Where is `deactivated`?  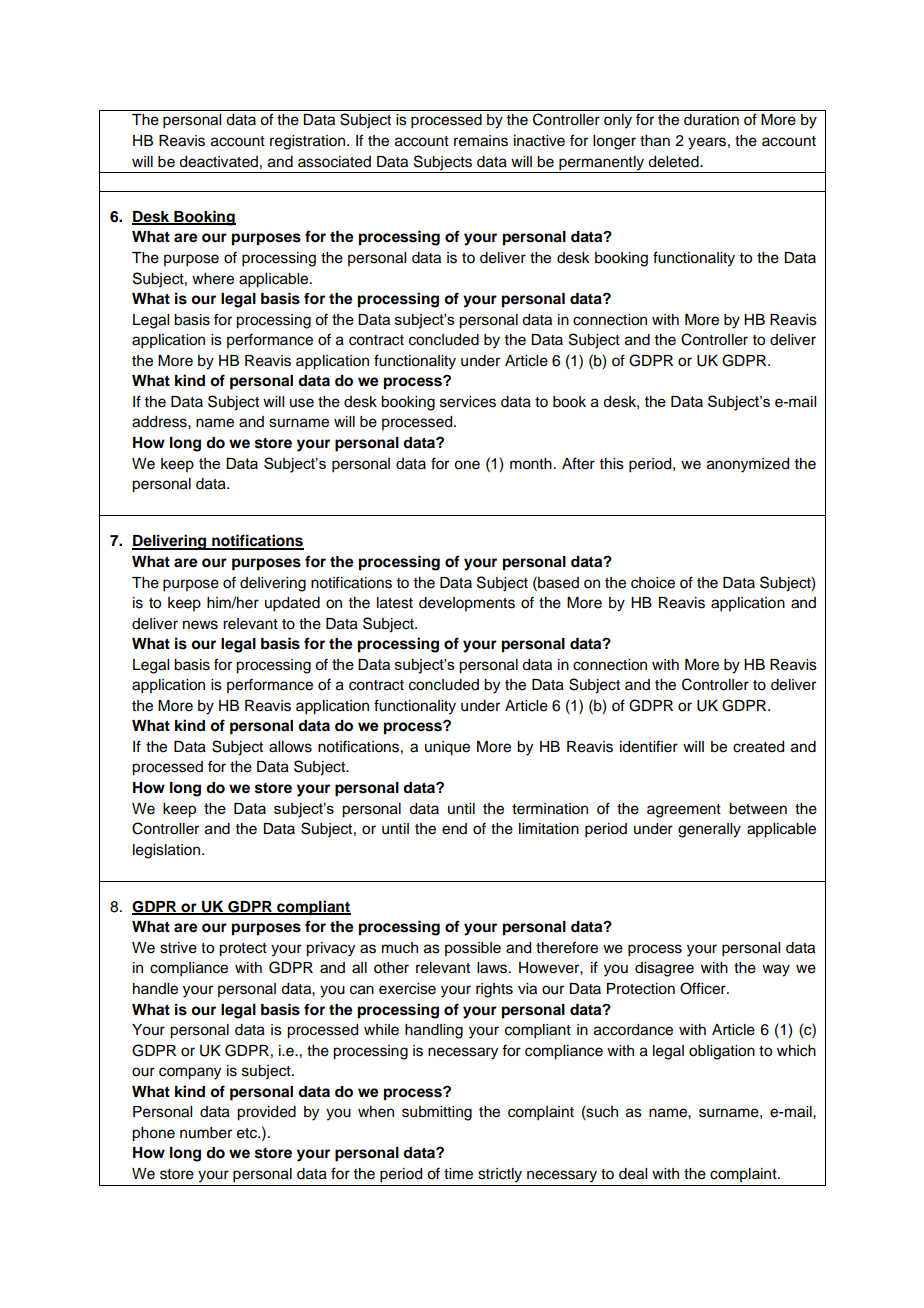
deactivated is located at coordinates (218, 162).
